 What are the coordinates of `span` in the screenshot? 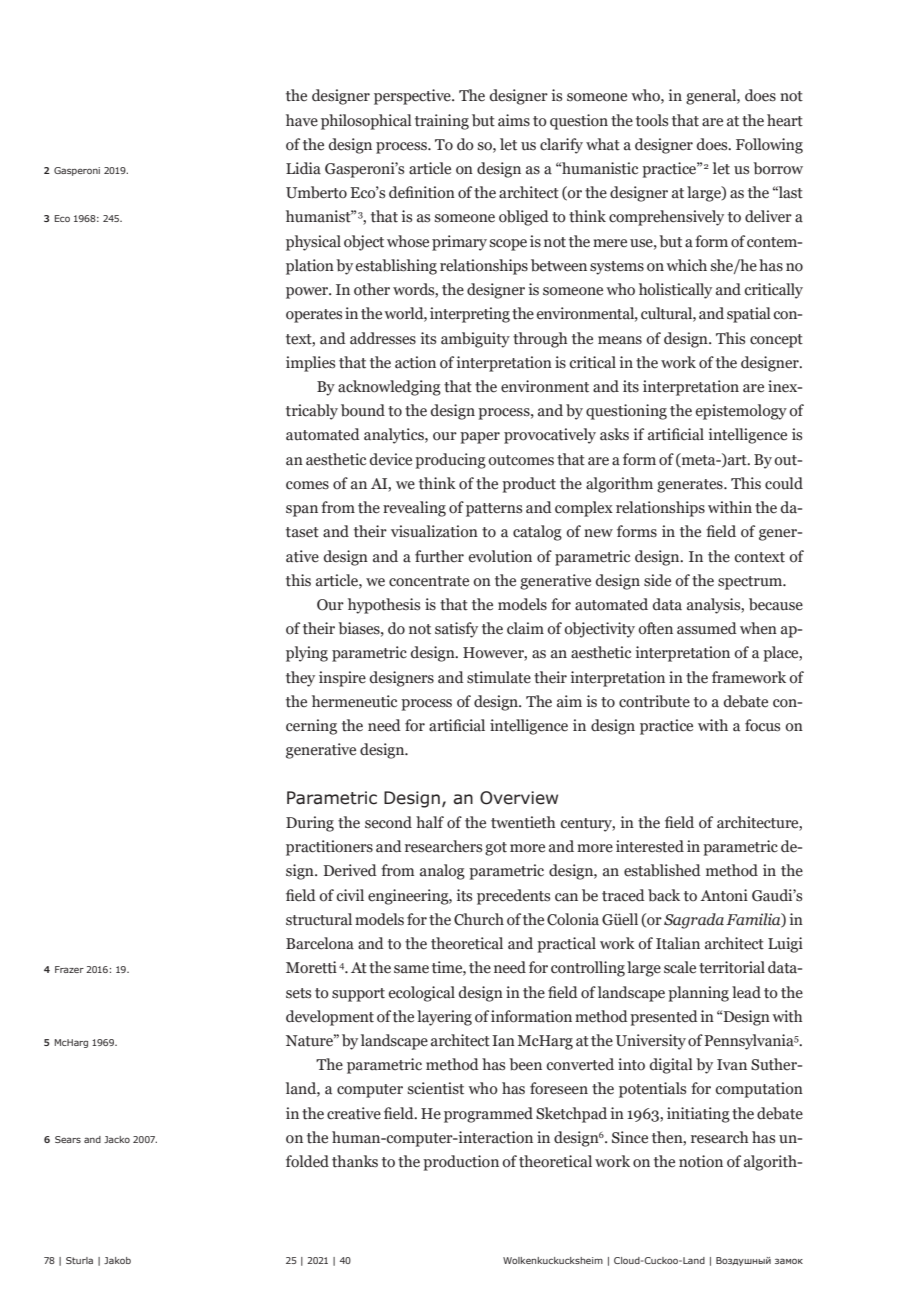 It's located at (302, 511).
